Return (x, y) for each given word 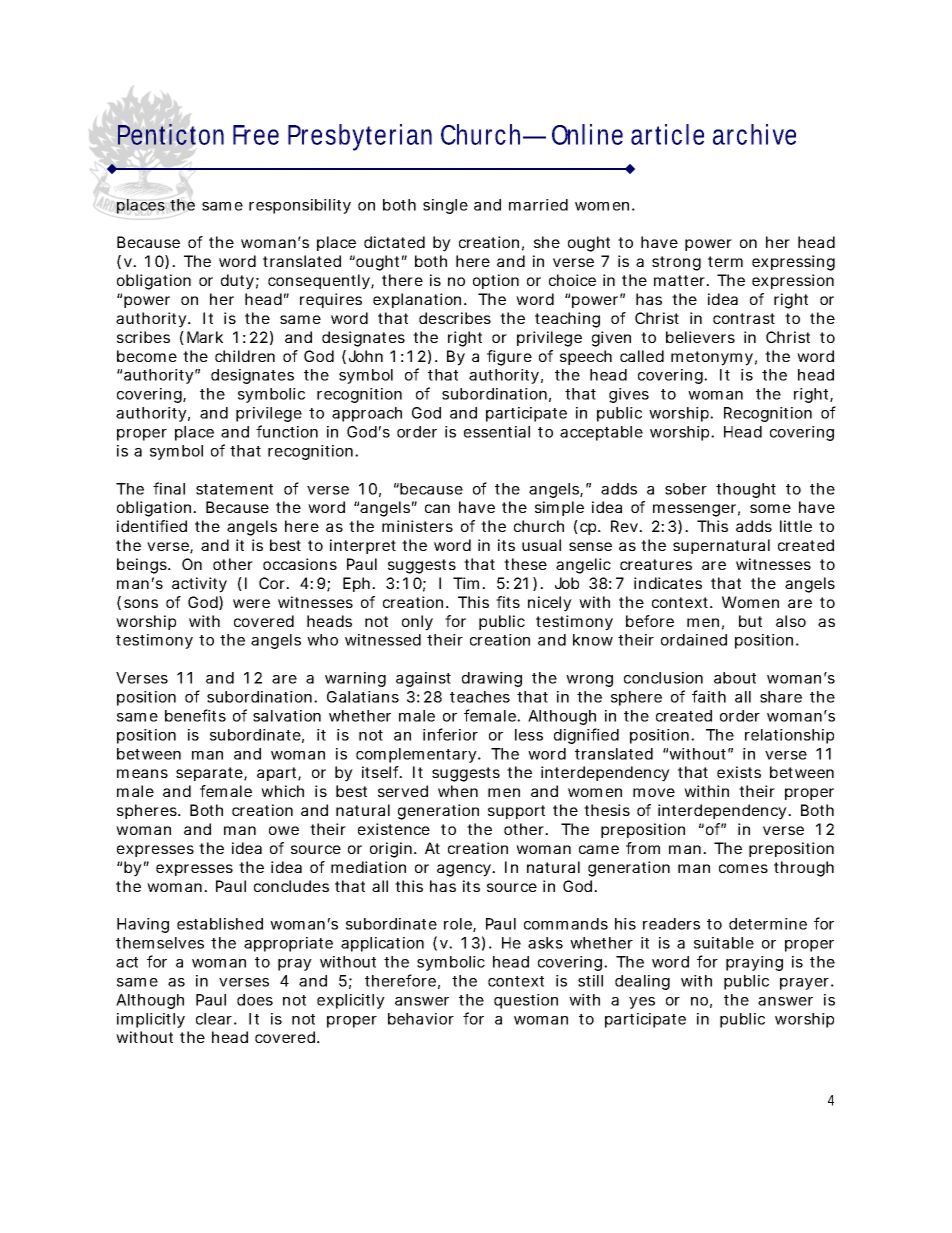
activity (199, 585)
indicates (668, 583)
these (525, 564)
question (526, 1001)
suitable (724, 943)
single (445, 206)
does (255, 1000)
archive (754, 134)
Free (256, 135)
